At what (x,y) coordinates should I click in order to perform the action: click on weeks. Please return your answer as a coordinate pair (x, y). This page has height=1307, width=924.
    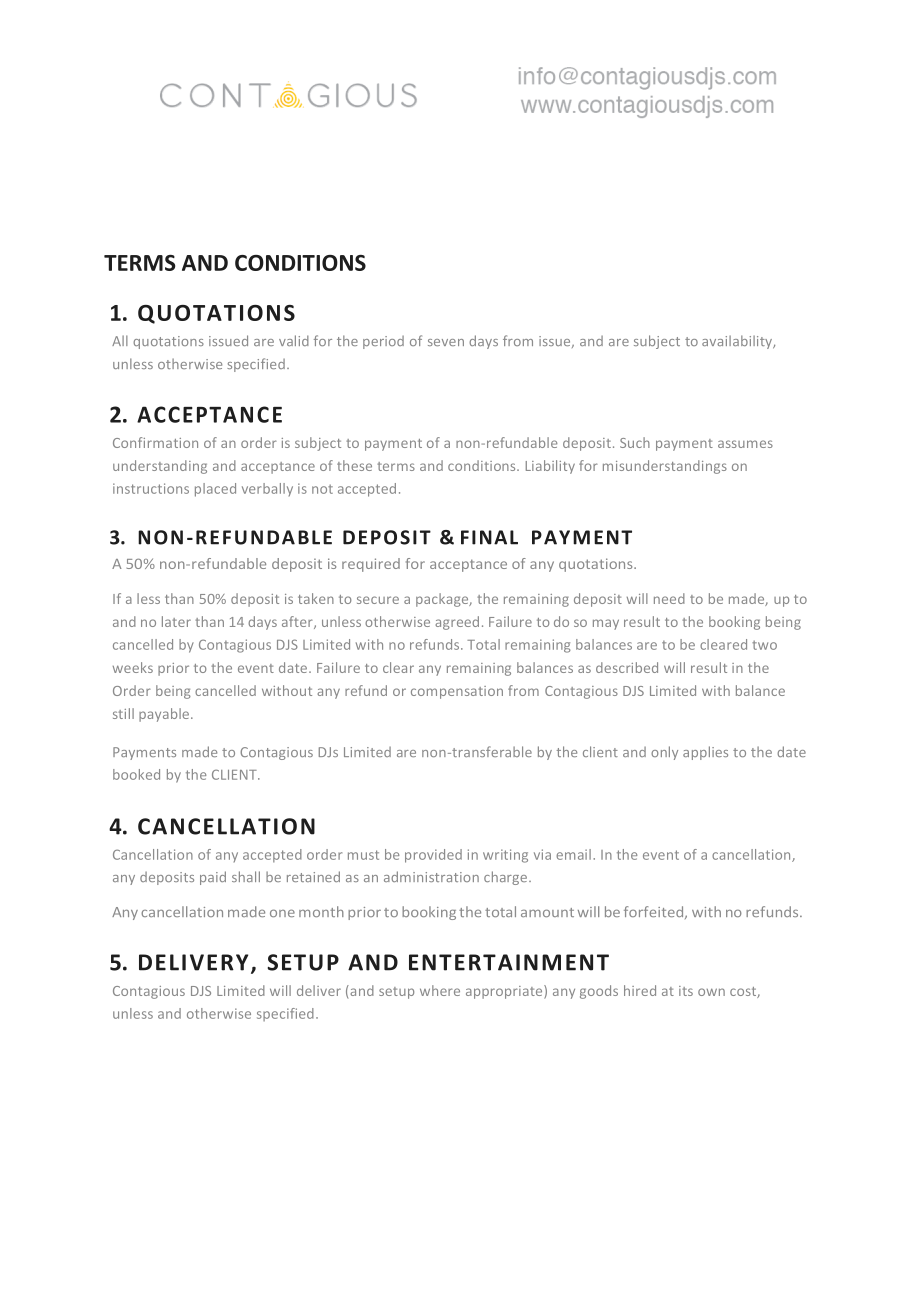
    Looking at the image, I should click on (133, 667).
